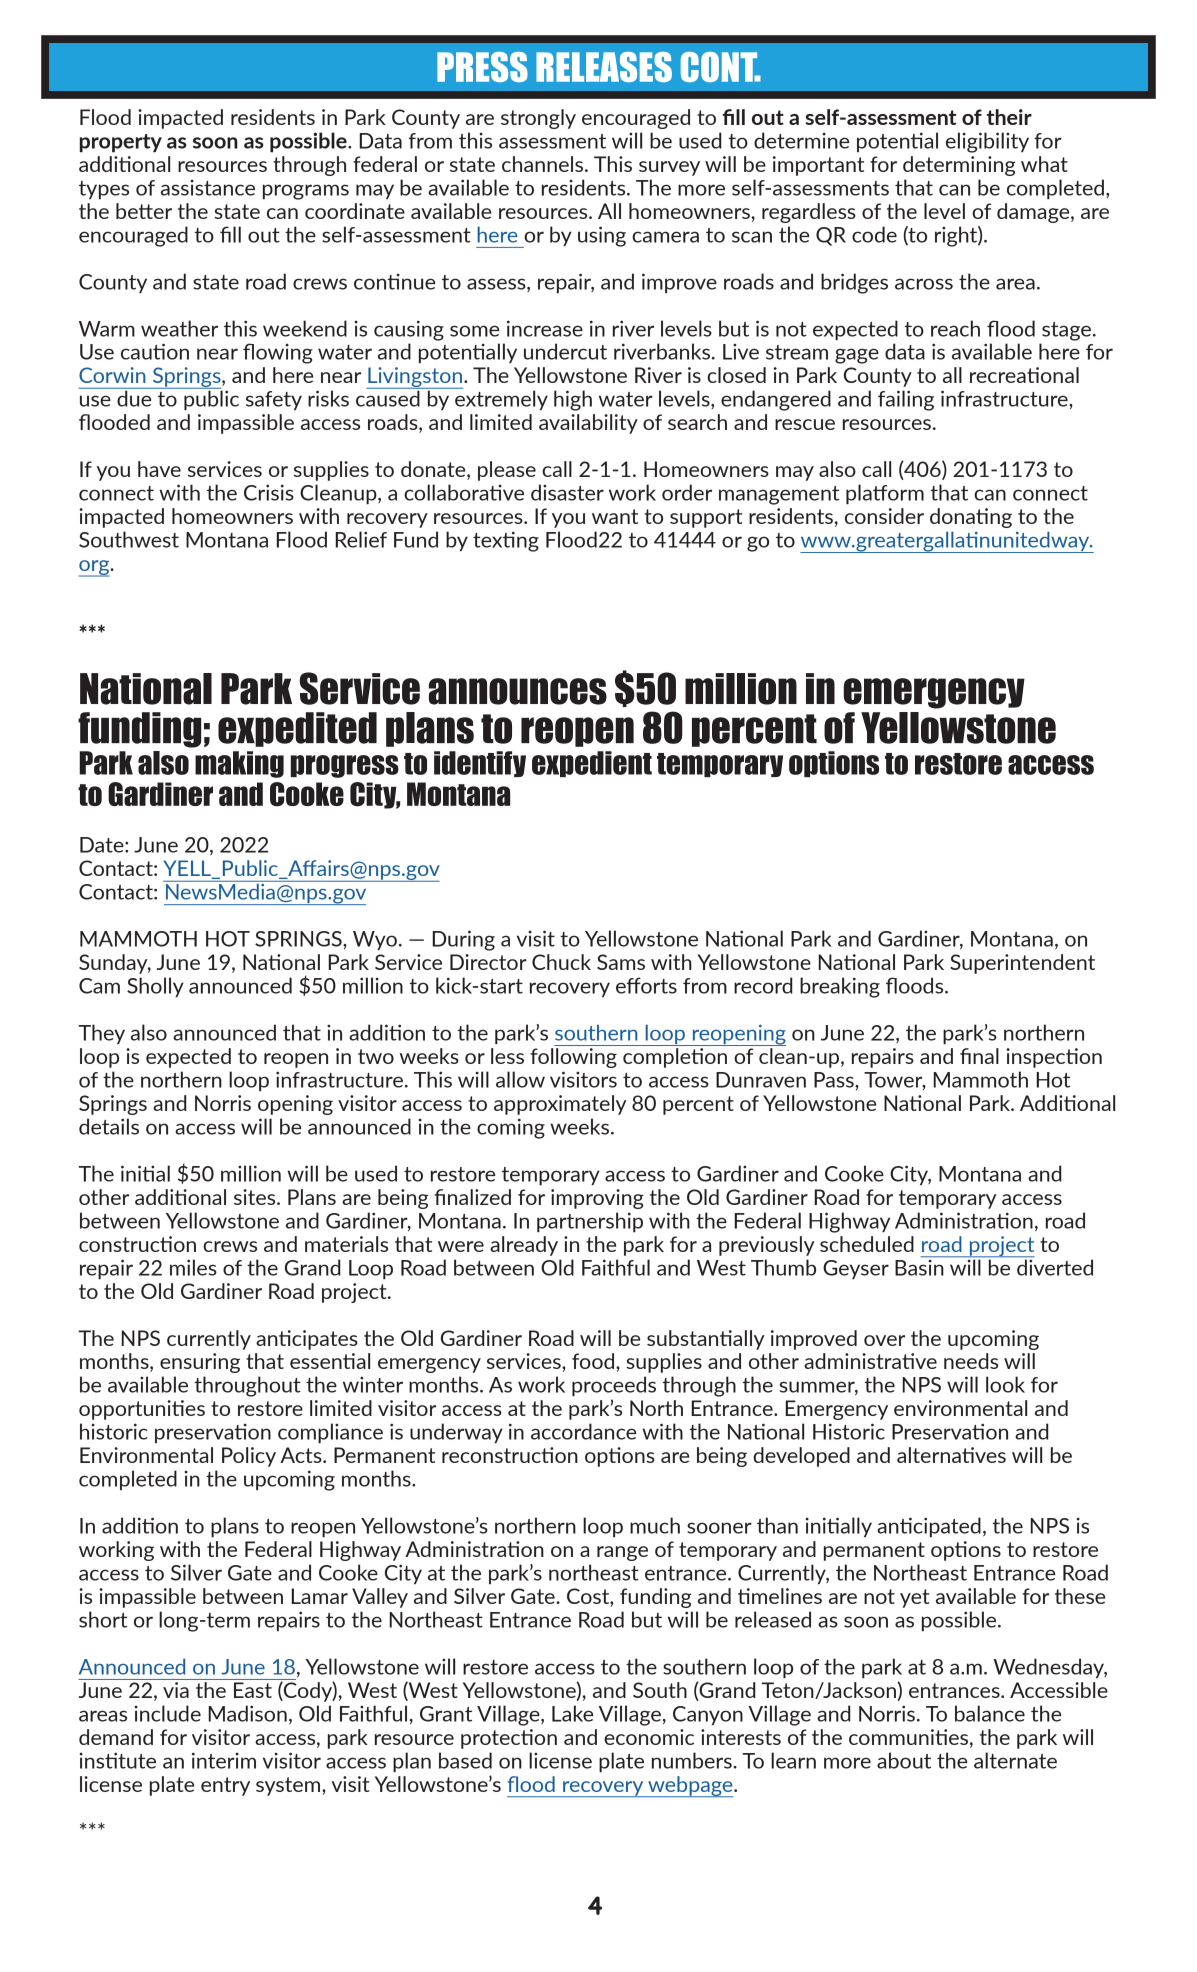 Image resolution: width=1197 pixels, height=1972 pixels. Describe the element at coordinates (224, 1760) in the document. I see `interim` at that location.
